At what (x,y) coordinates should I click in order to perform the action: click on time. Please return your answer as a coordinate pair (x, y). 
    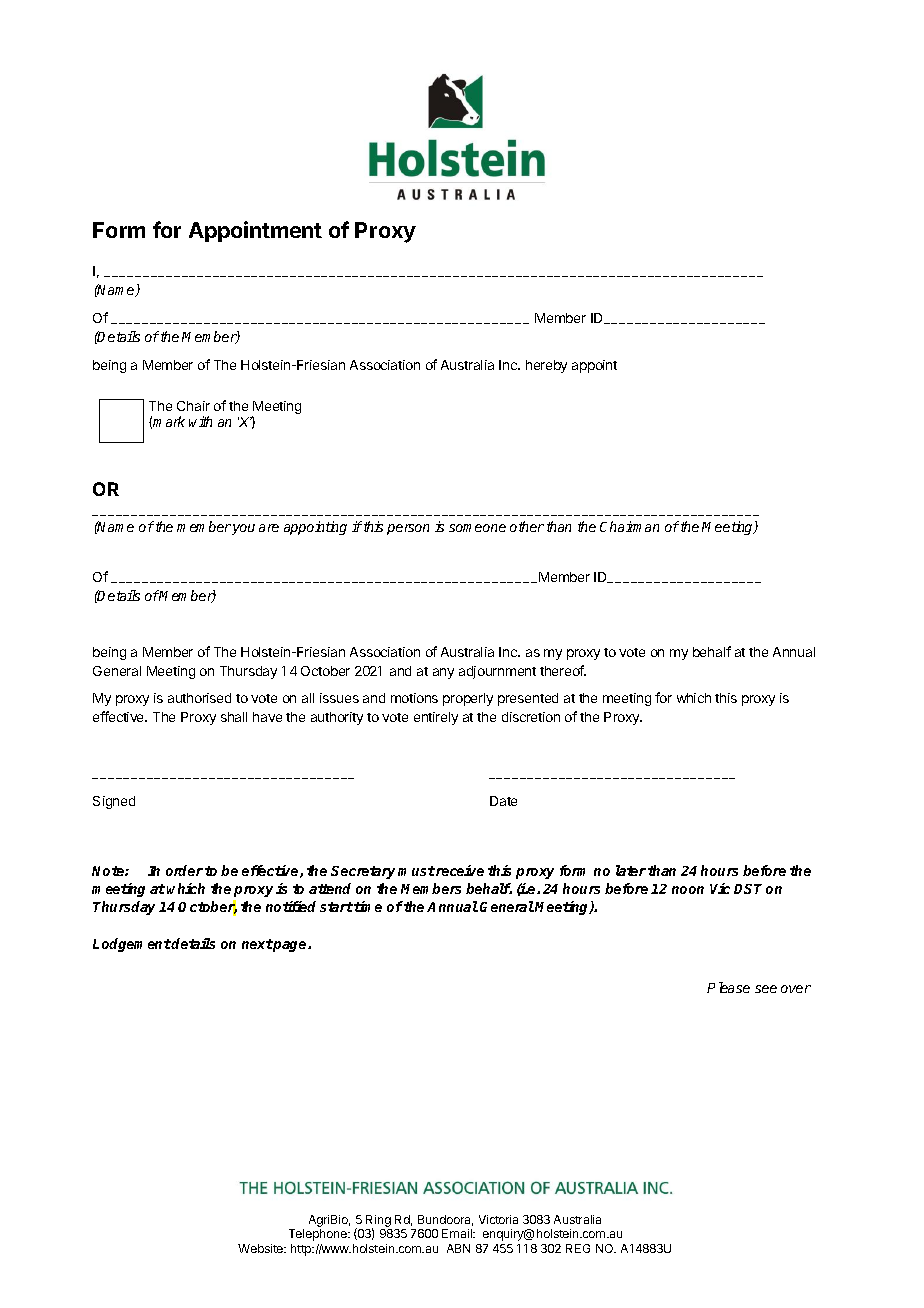
    Looking at the image, I should click on (368, 906).
